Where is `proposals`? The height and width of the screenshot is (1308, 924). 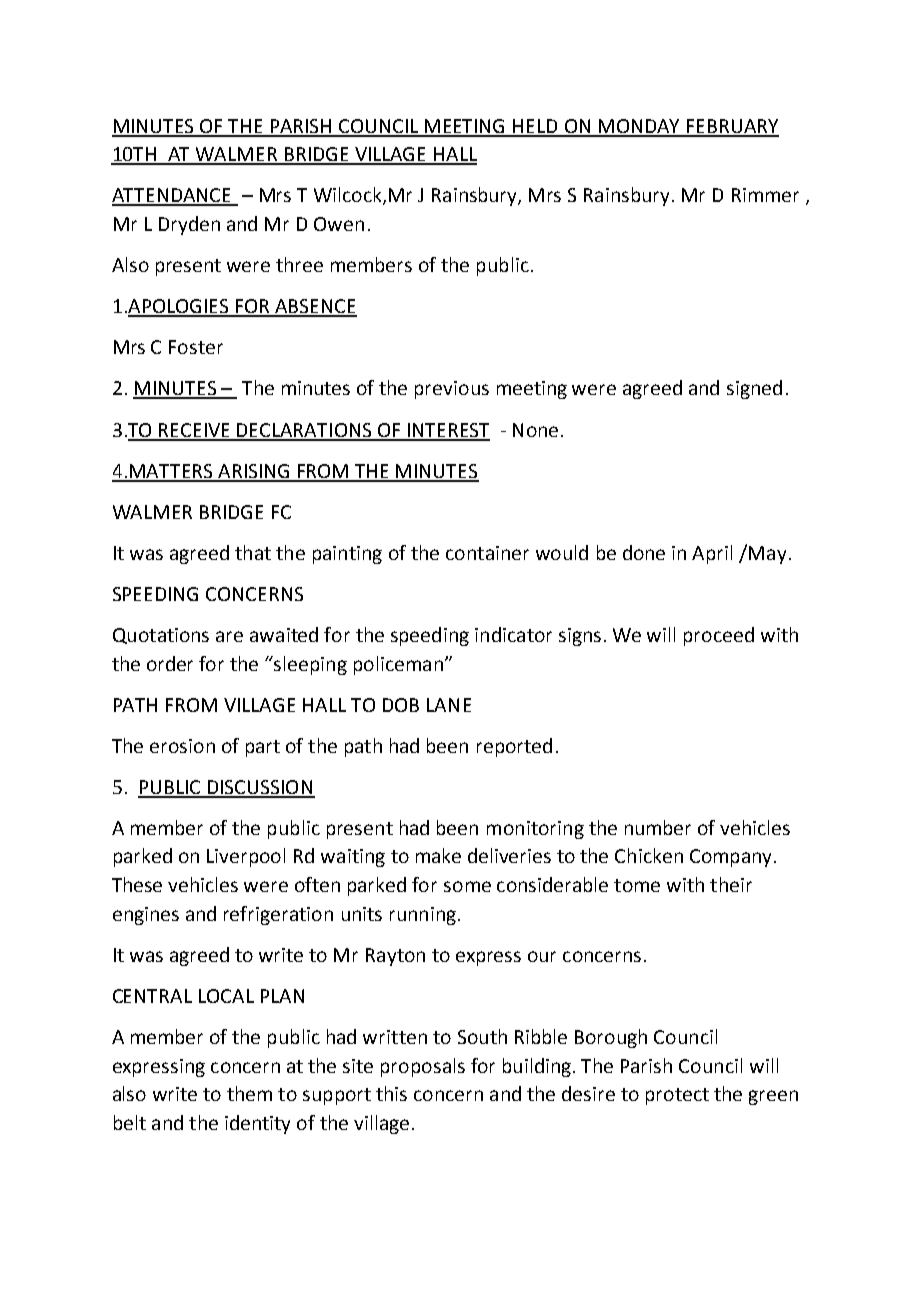 proposals is located at coordinates (423, 1067).
